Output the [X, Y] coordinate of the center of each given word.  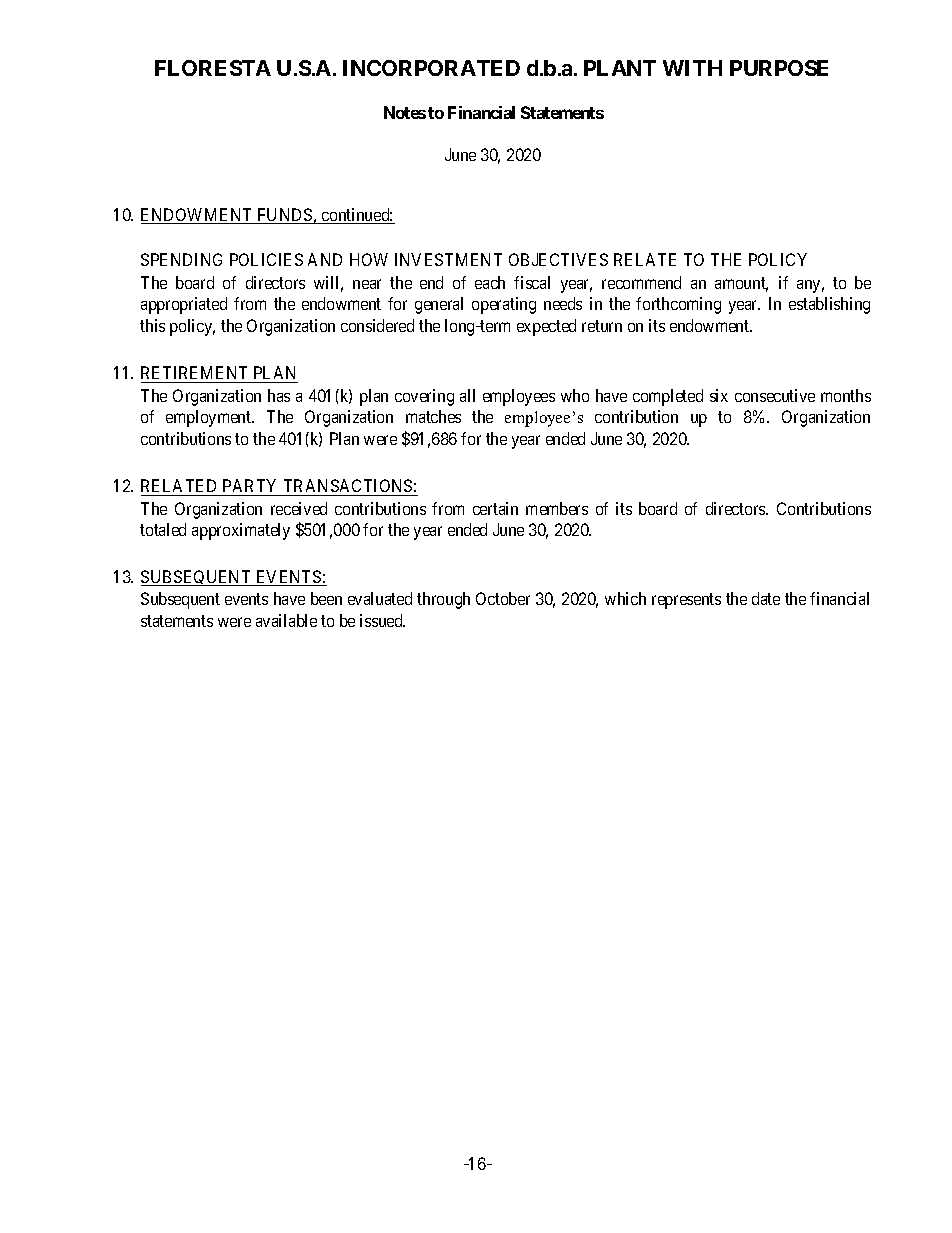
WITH [692, 68]
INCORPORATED [431, 68]
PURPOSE [779, 68]
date [766, 598]
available [286, 620]
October [503, 598]
